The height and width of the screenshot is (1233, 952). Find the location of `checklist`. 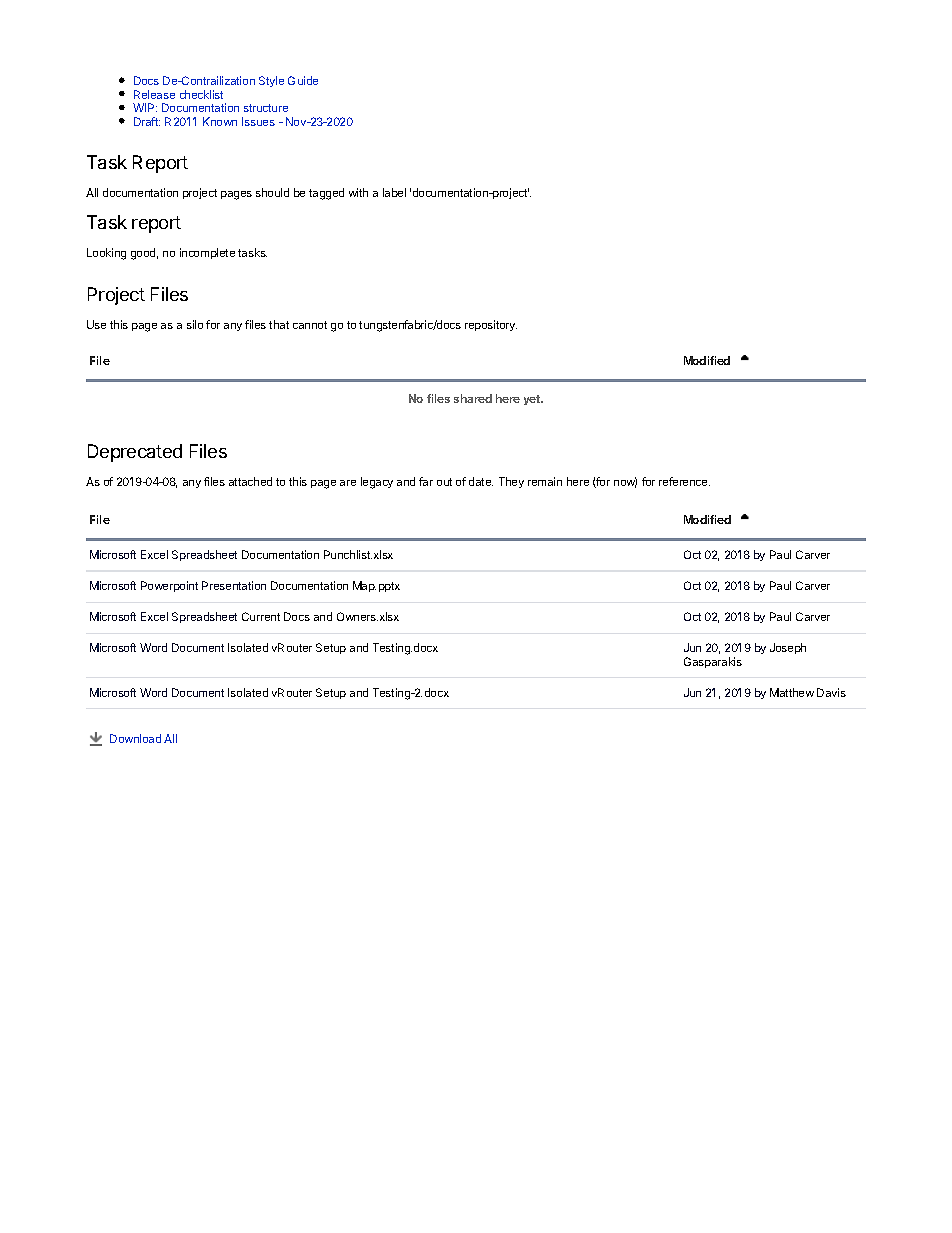

checklist is located at coordinates (201, 94).
